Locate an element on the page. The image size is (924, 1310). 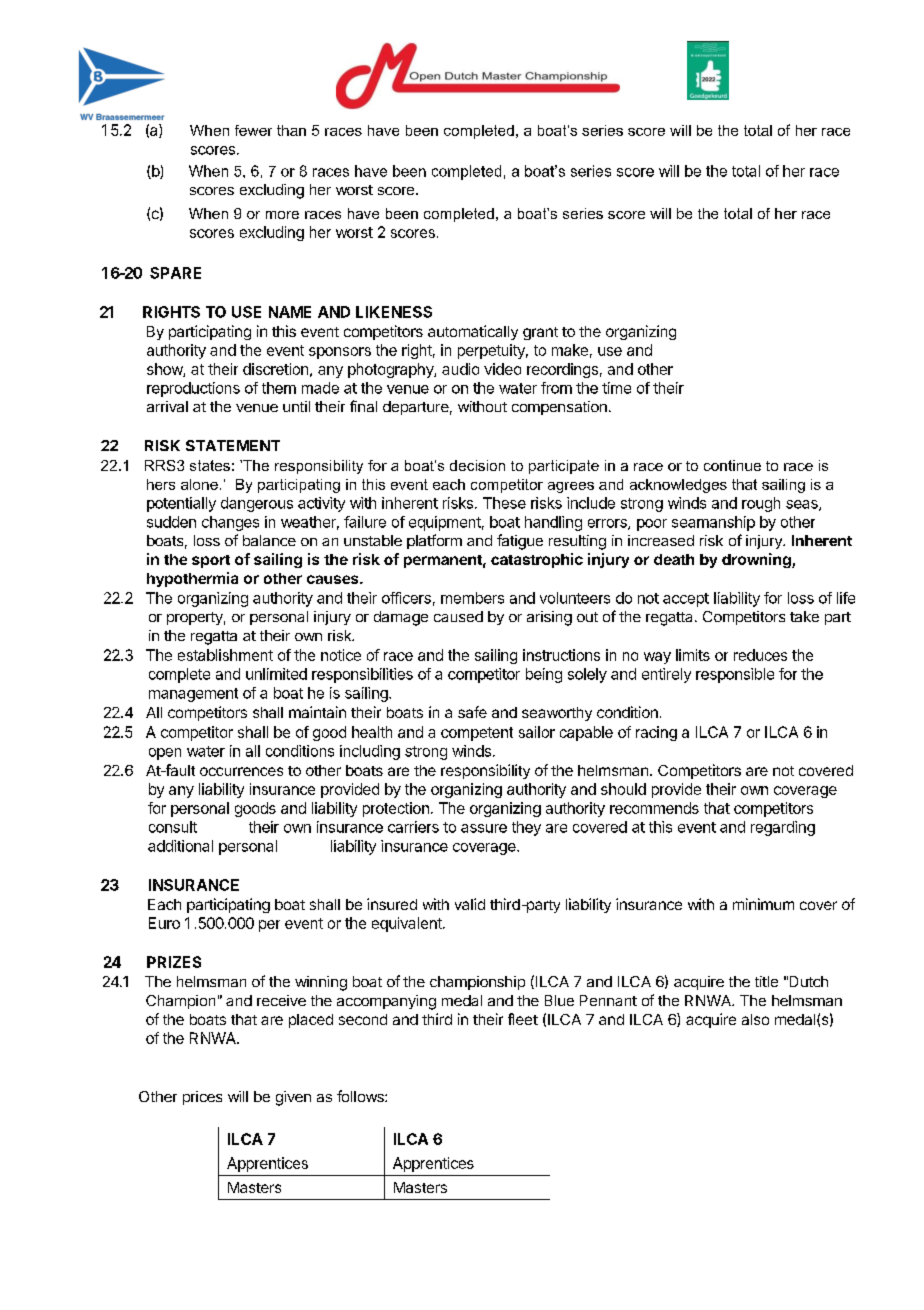
establishment is located at coordinates (225, 655).
